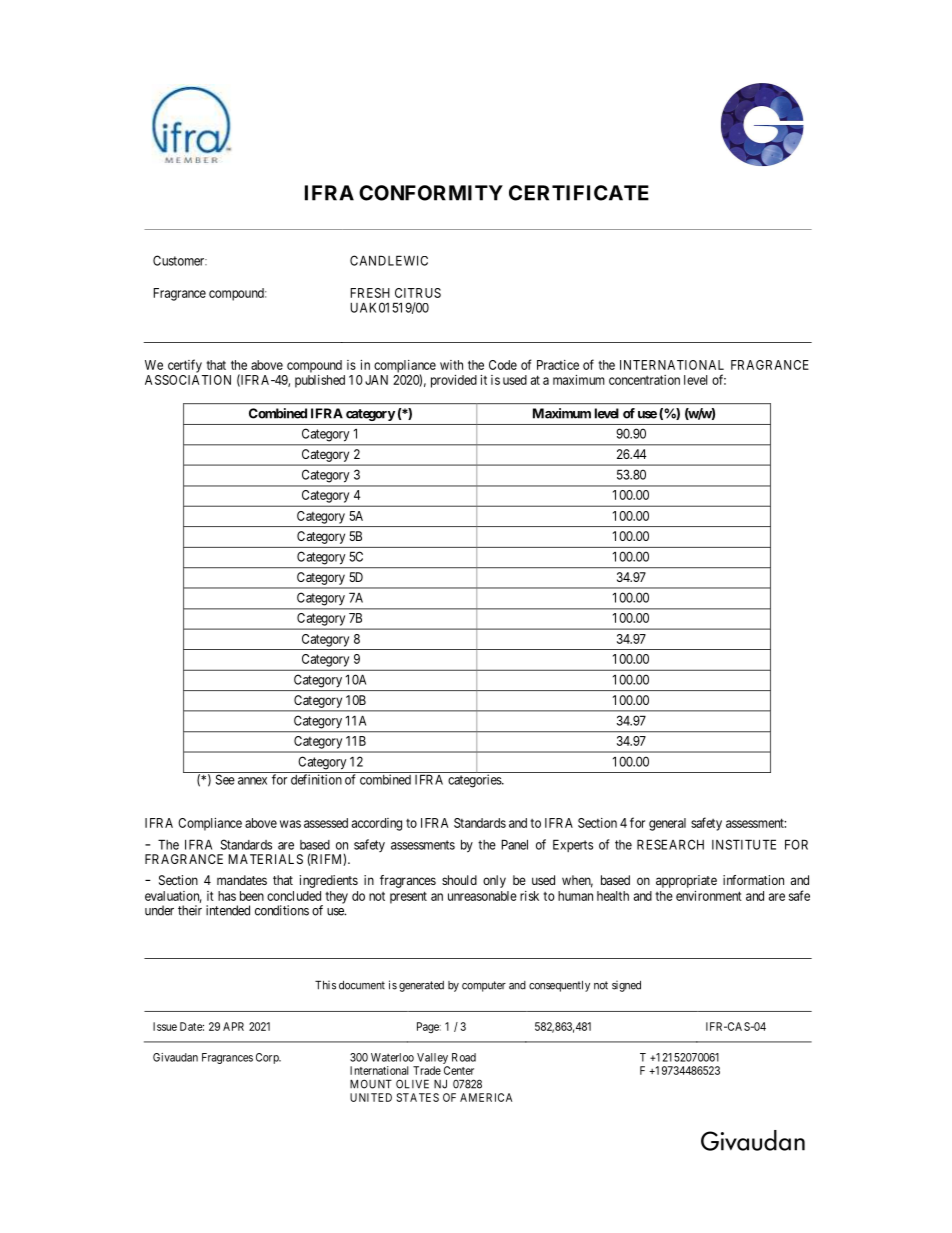 The image size is (952, 1233). I want to click on CERTIFICATE, so click(579, 193).
